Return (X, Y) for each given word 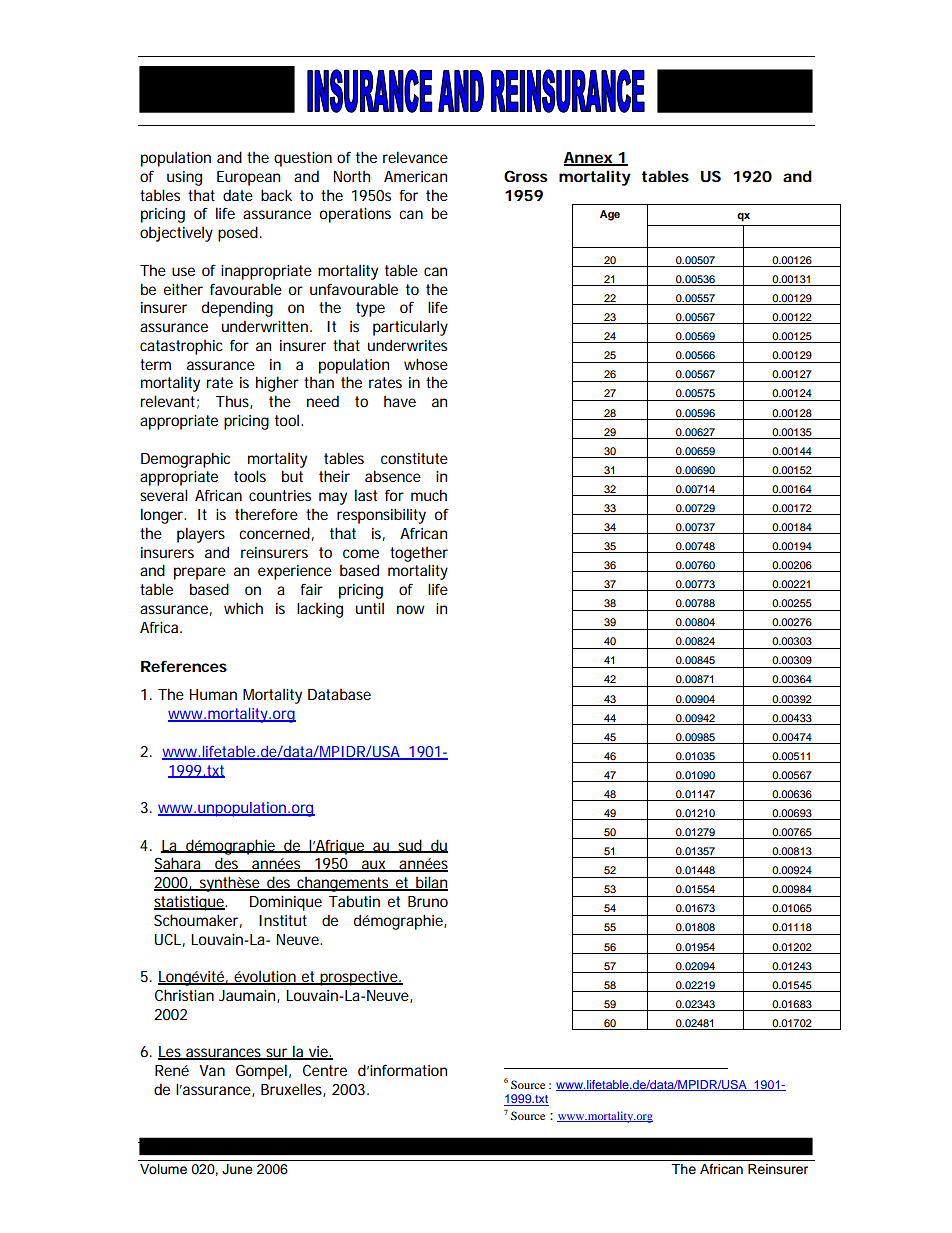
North (351, 176)
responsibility (381, 516)
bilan (431, 883)
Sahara (178, 864)
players (201, 535)
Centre (325, 1070)
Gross (526, 176)
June (237, 1169)
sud (410, 846)
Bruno (428, 901)
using (184, 178)
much (429, 495)
